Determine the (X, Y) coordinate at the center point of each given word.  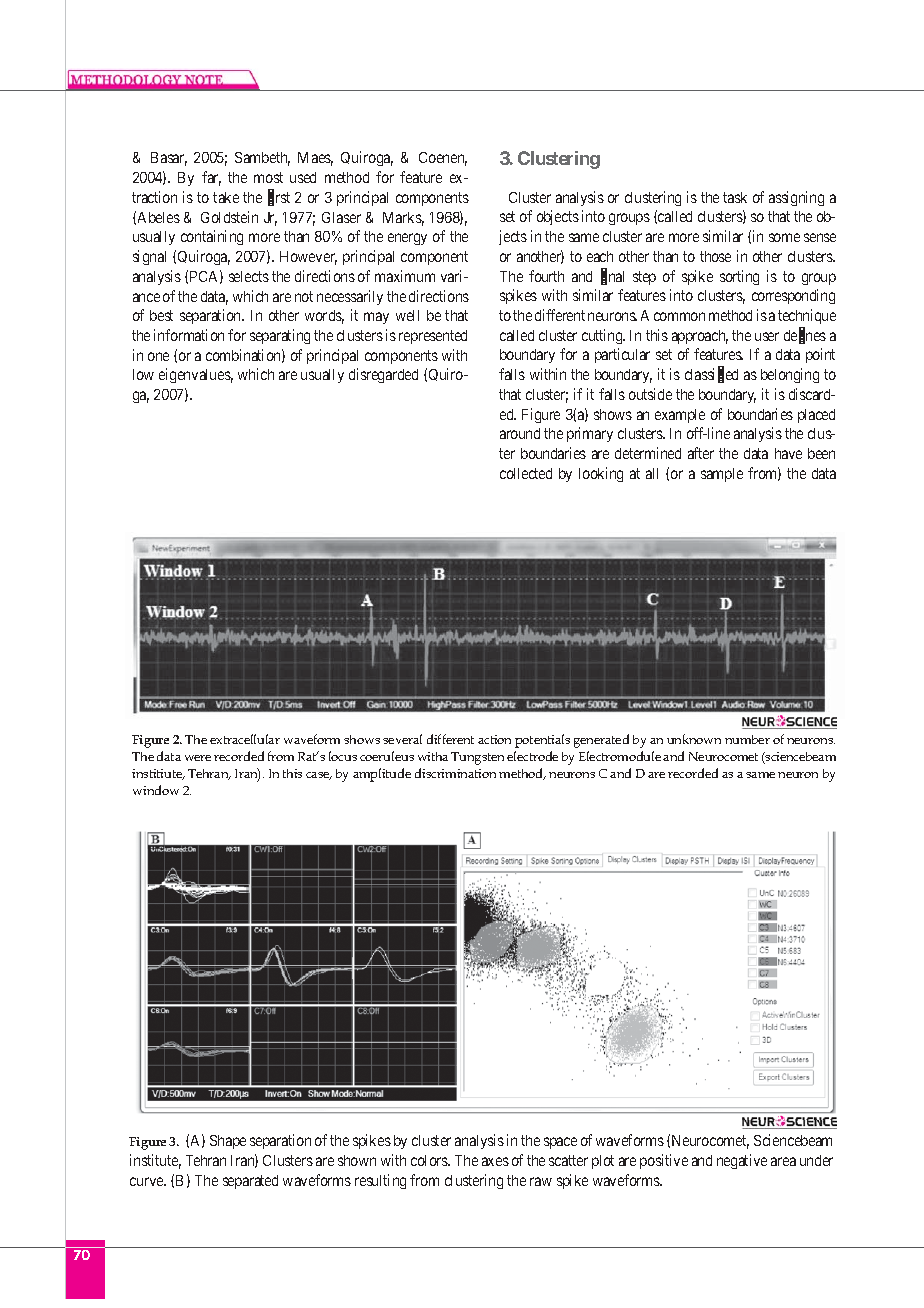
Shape (228, 1142)
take (226, 197)
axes (495, 1161)
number (747, 739)
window (156, 790)
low (143, 374)
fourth (546, 276)
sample (722, 475)
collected (526, 473)
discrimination (455, 773)
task (735, 197)
